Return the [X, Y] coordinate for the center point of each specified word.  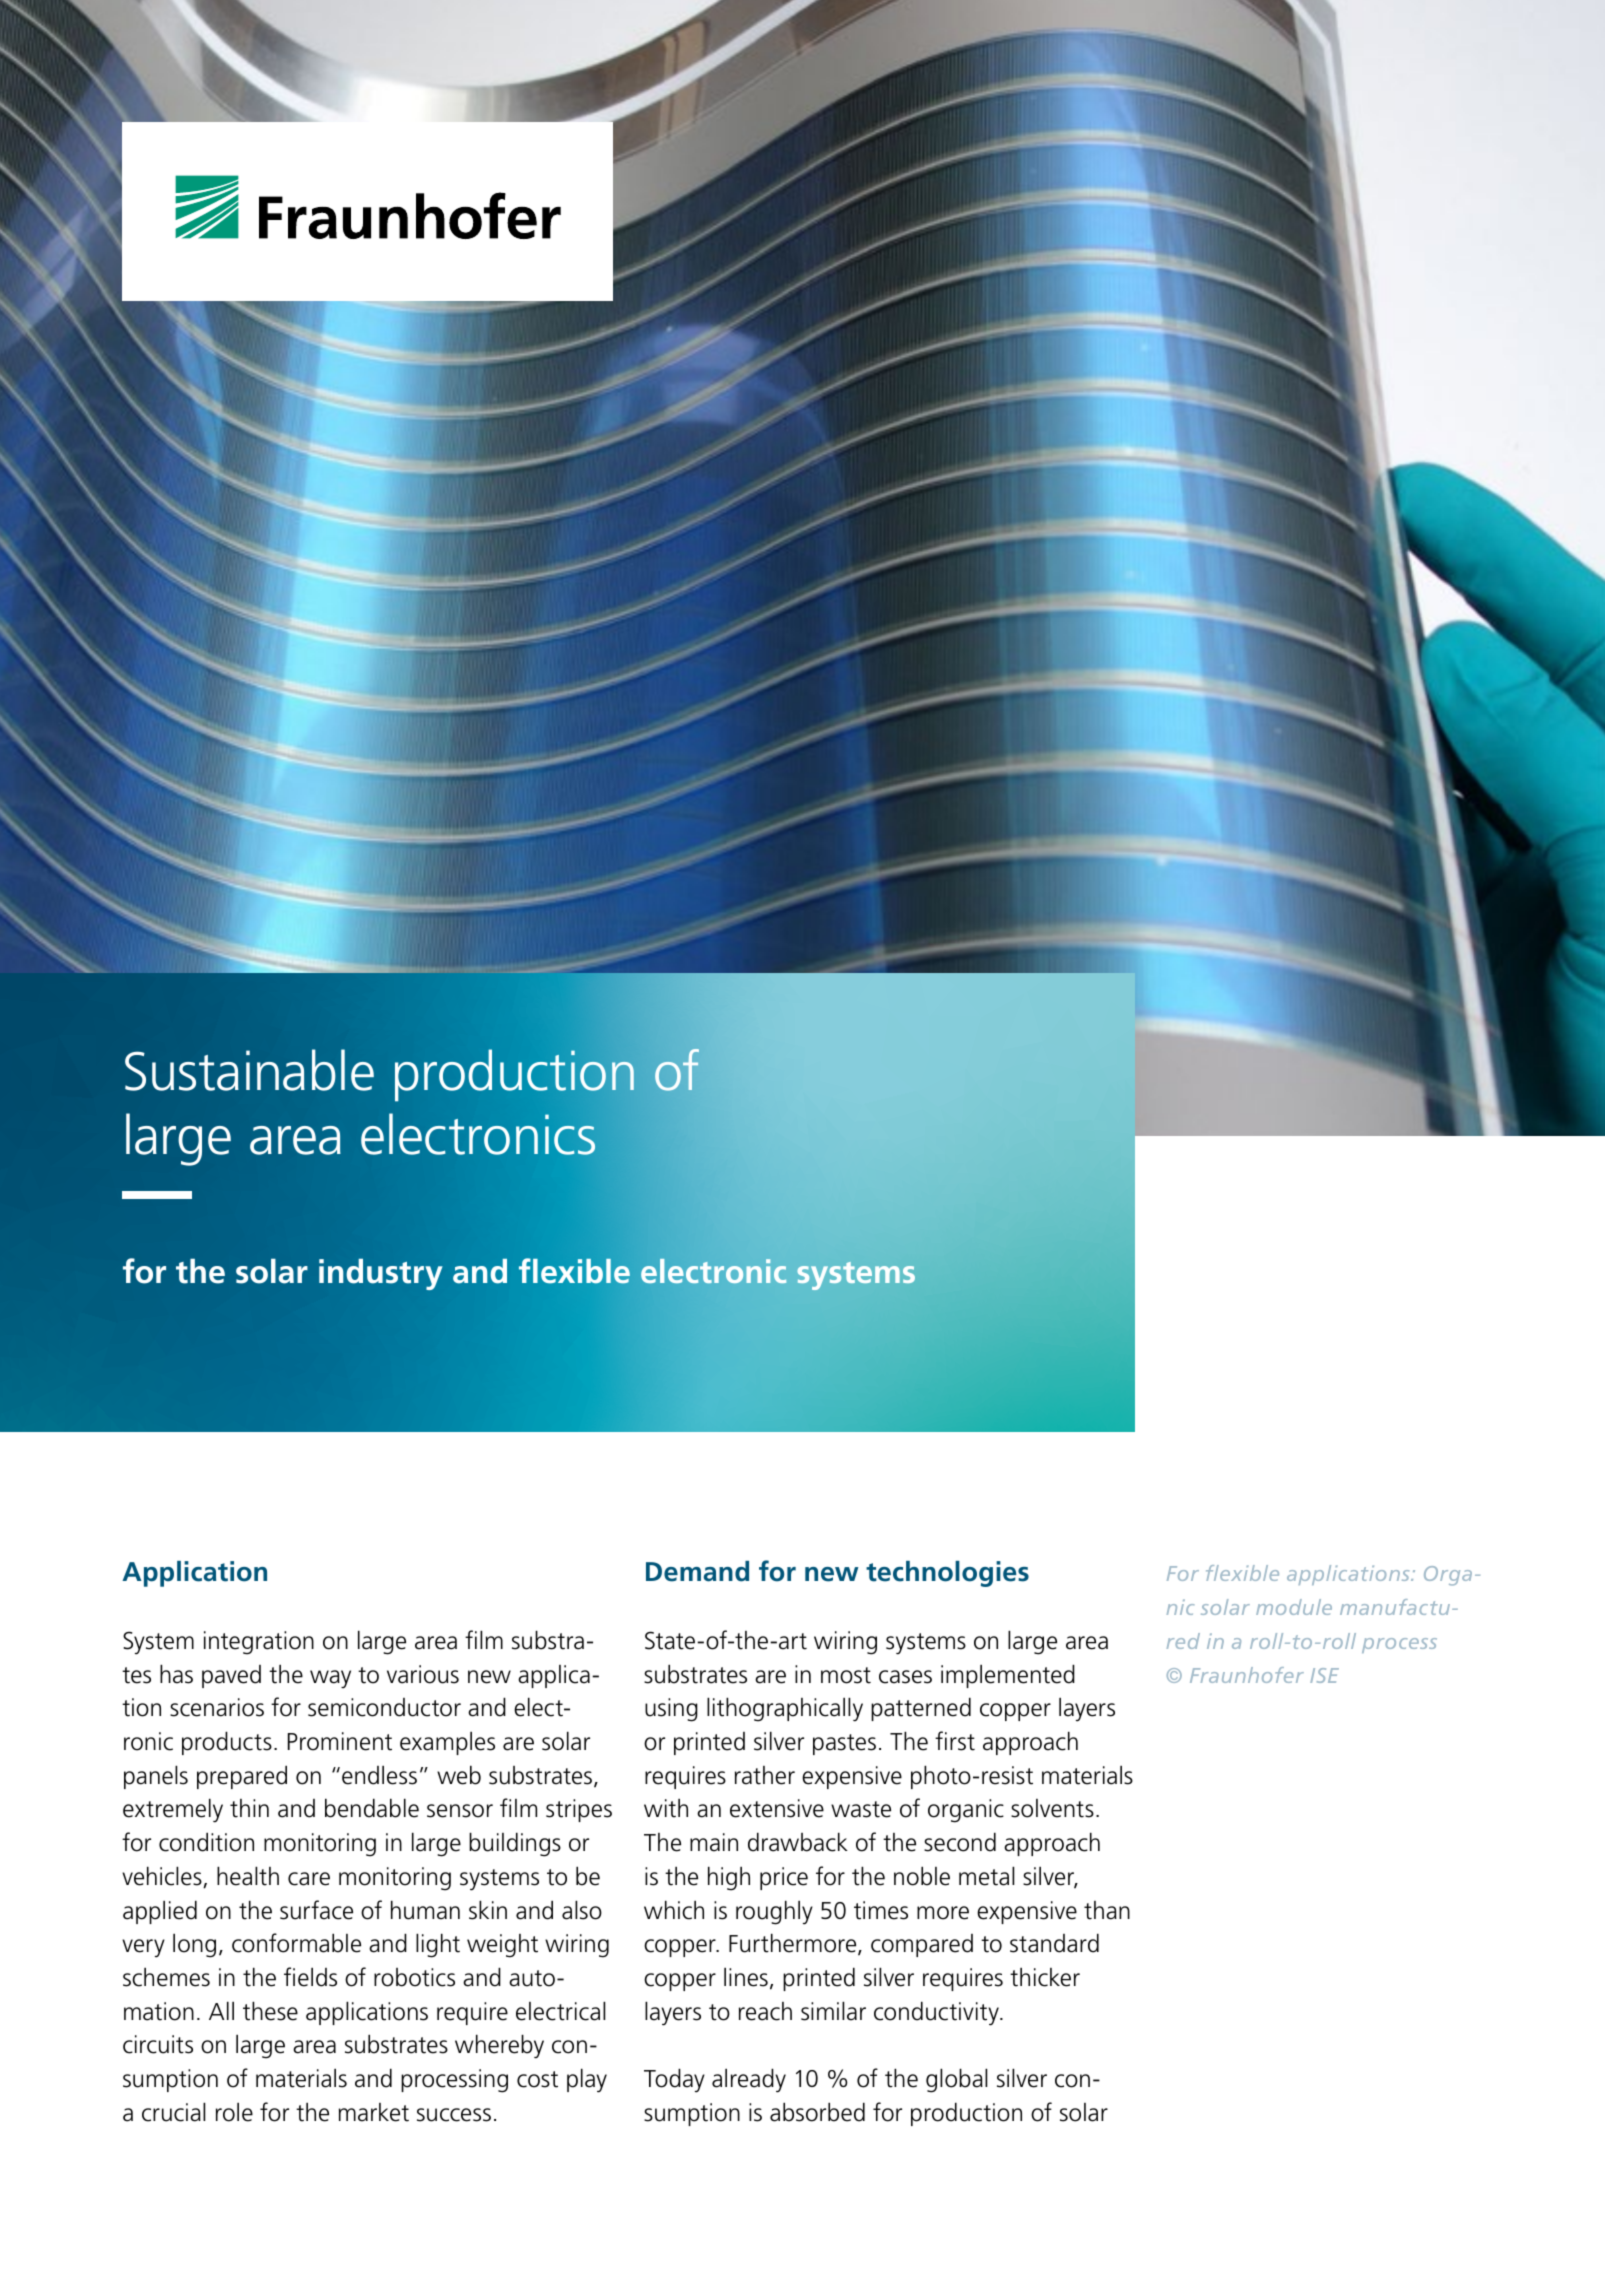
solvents [1052, 1808]
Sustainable [249, 1070]
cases [905, 1677]
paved [231, 1676]
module [1294, 1607]
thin [249, 1808]
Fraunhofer [1247, 1675]
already [749, 2080]
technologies [947, 1574]
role [234, 2112]
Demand [697, 1571]
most [846, 1675]
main [714, 1842]
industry [381, 1274]
